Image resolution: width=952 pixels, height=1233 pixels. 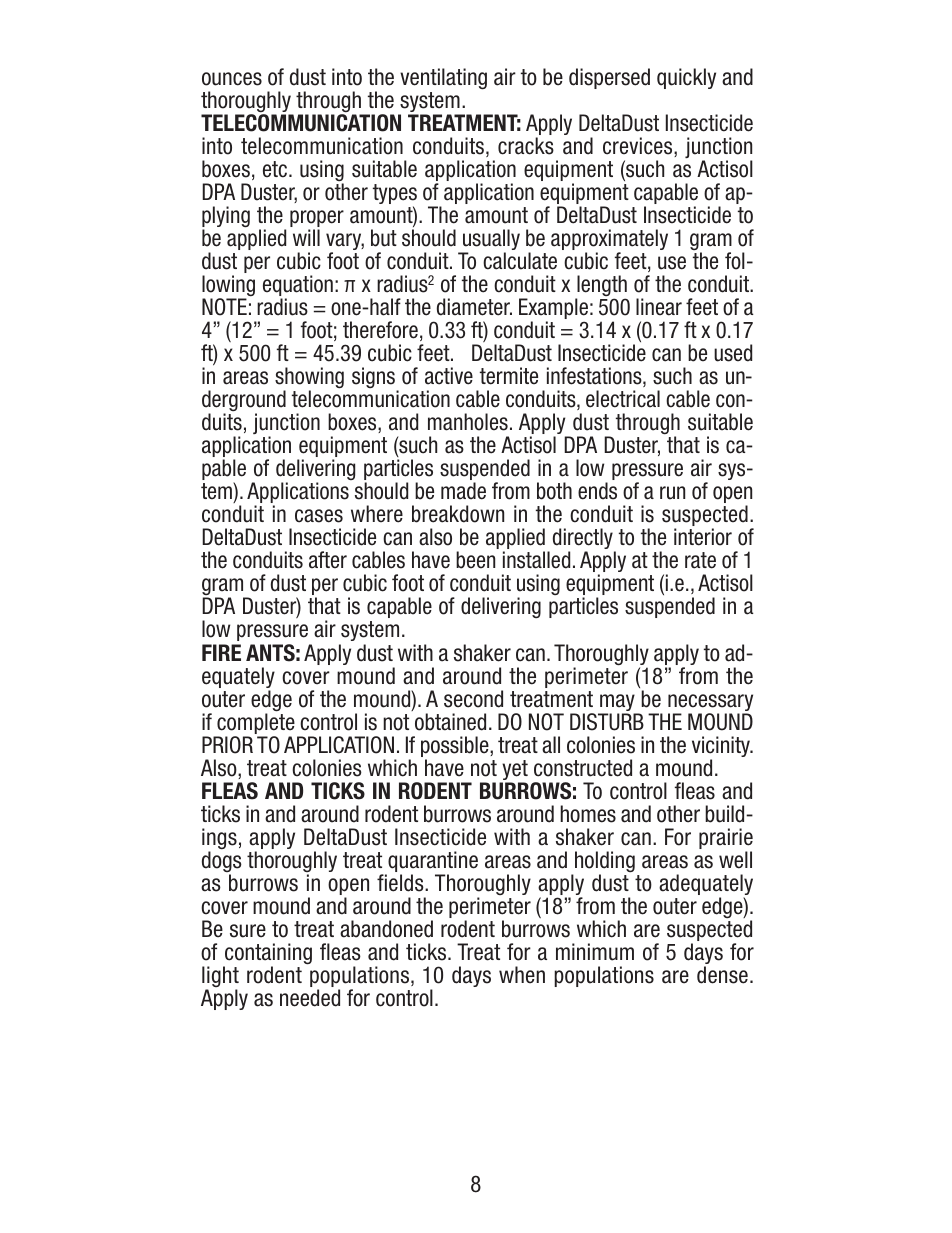 I want to click on electrical, so click(x=623, y=399).
